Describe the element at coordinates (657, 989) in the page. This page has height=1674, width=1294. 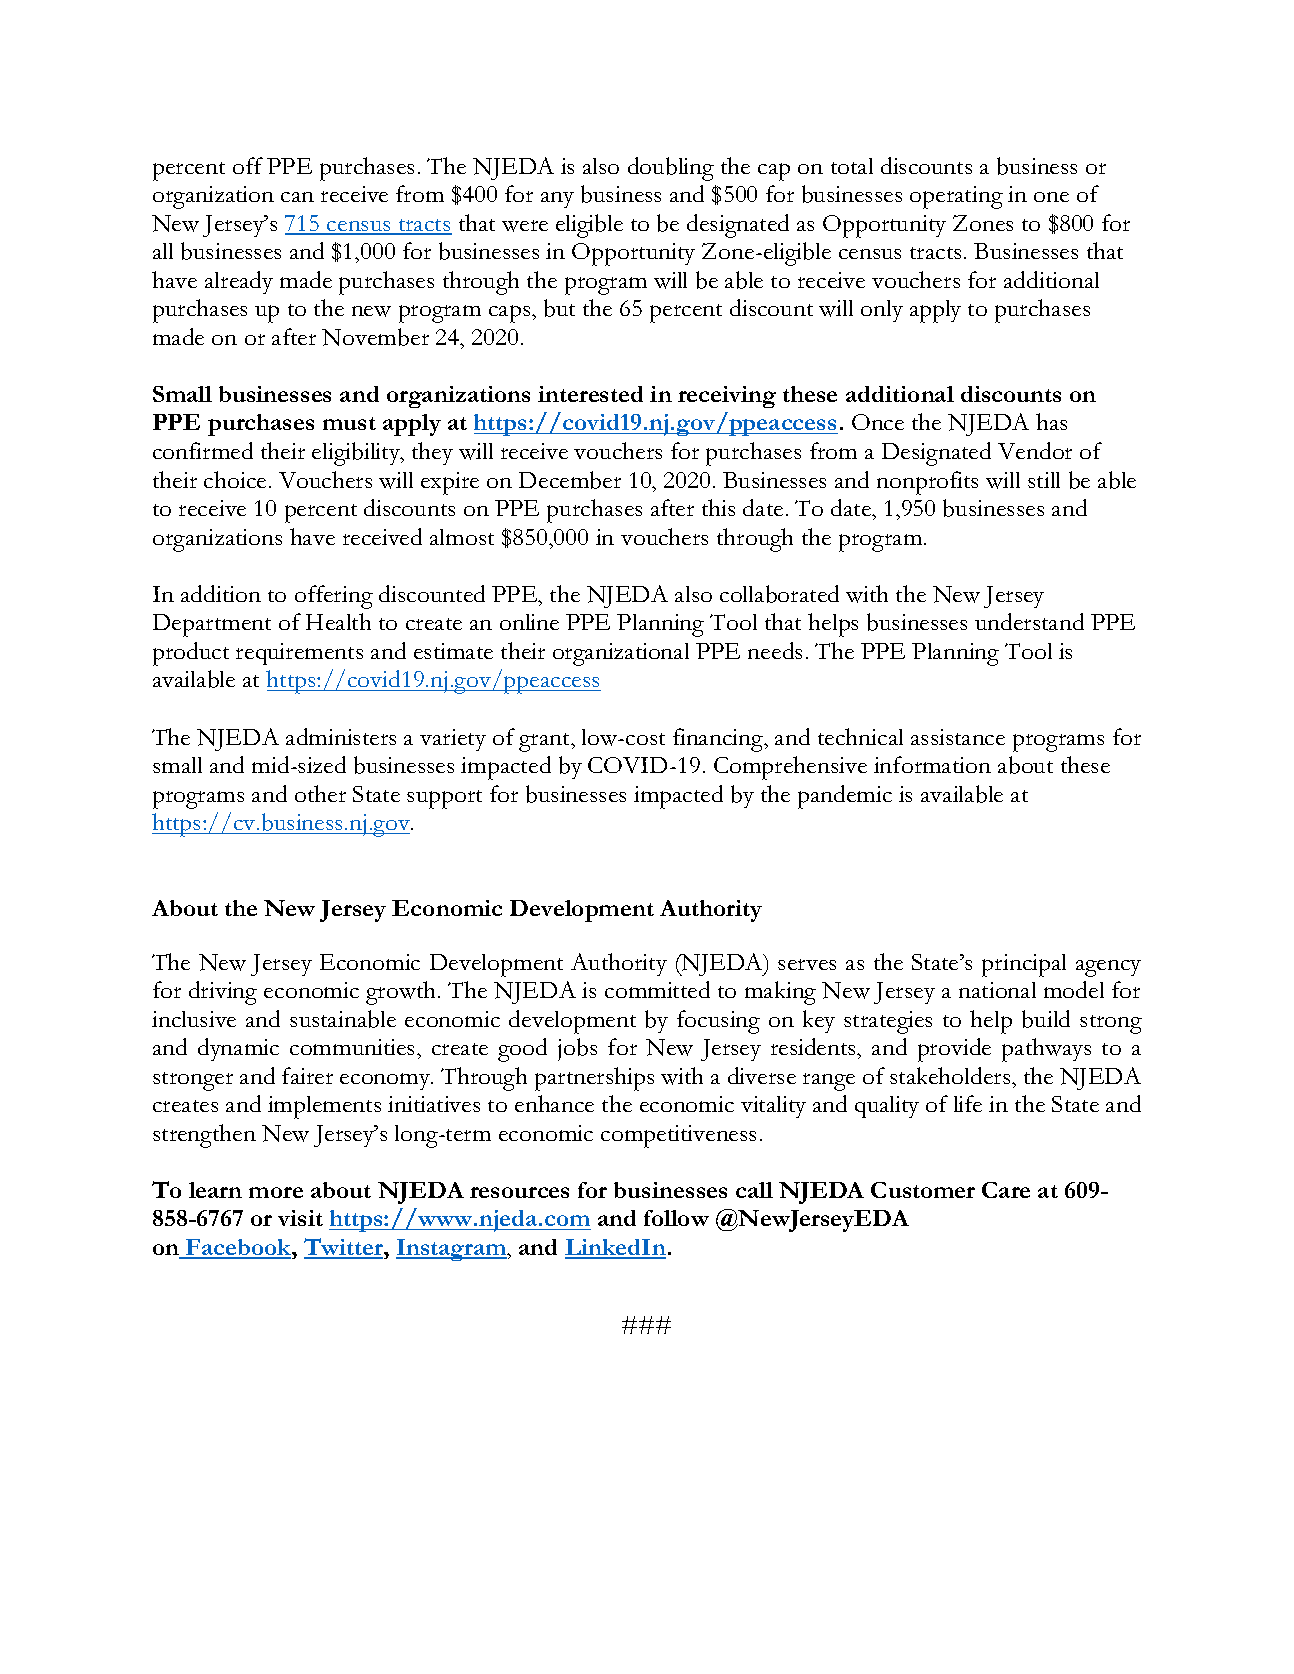
I see `committed` at that location.
